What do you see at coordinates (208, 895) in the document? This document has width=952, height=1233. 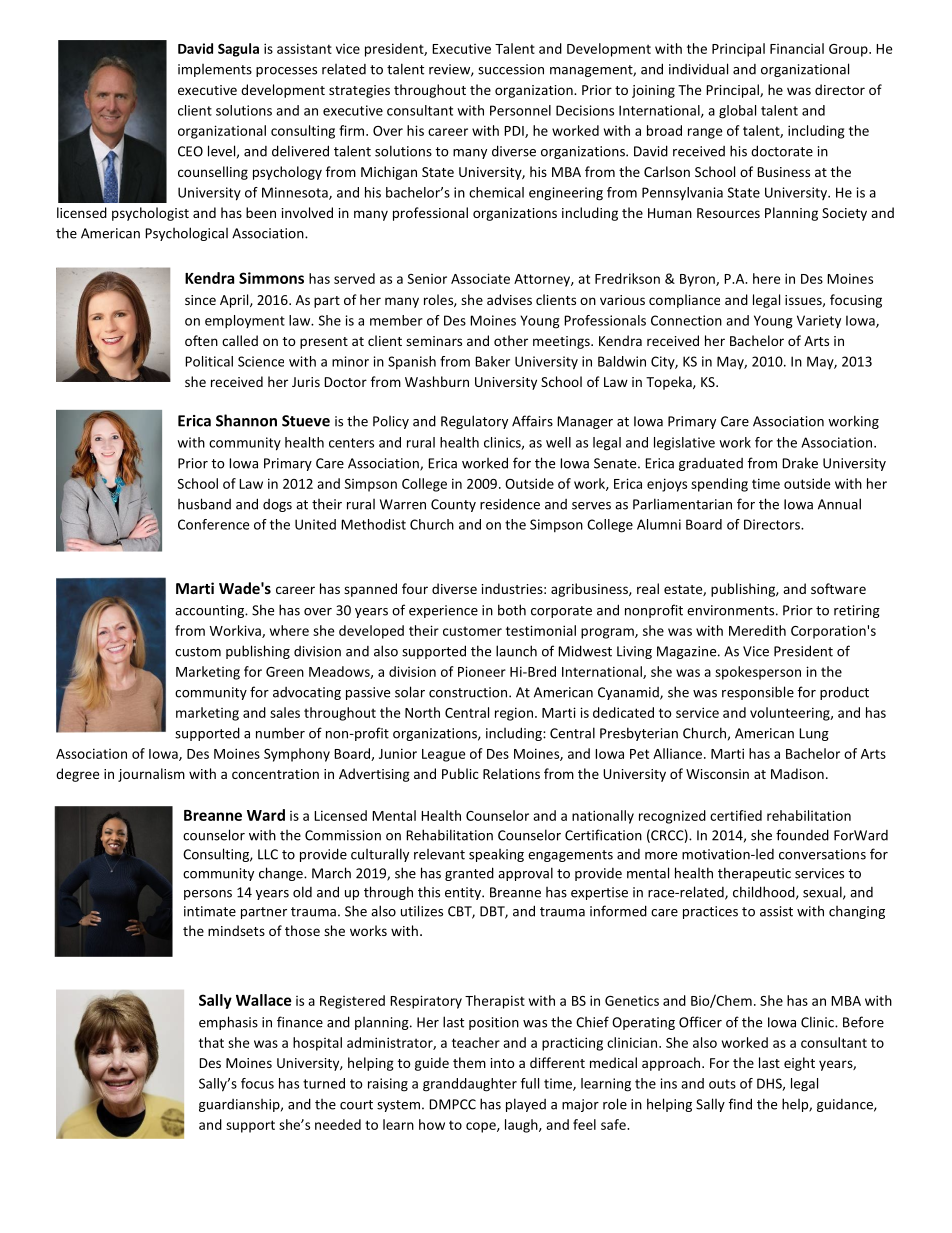 I see `persons` at bounding box center [208, 895].
